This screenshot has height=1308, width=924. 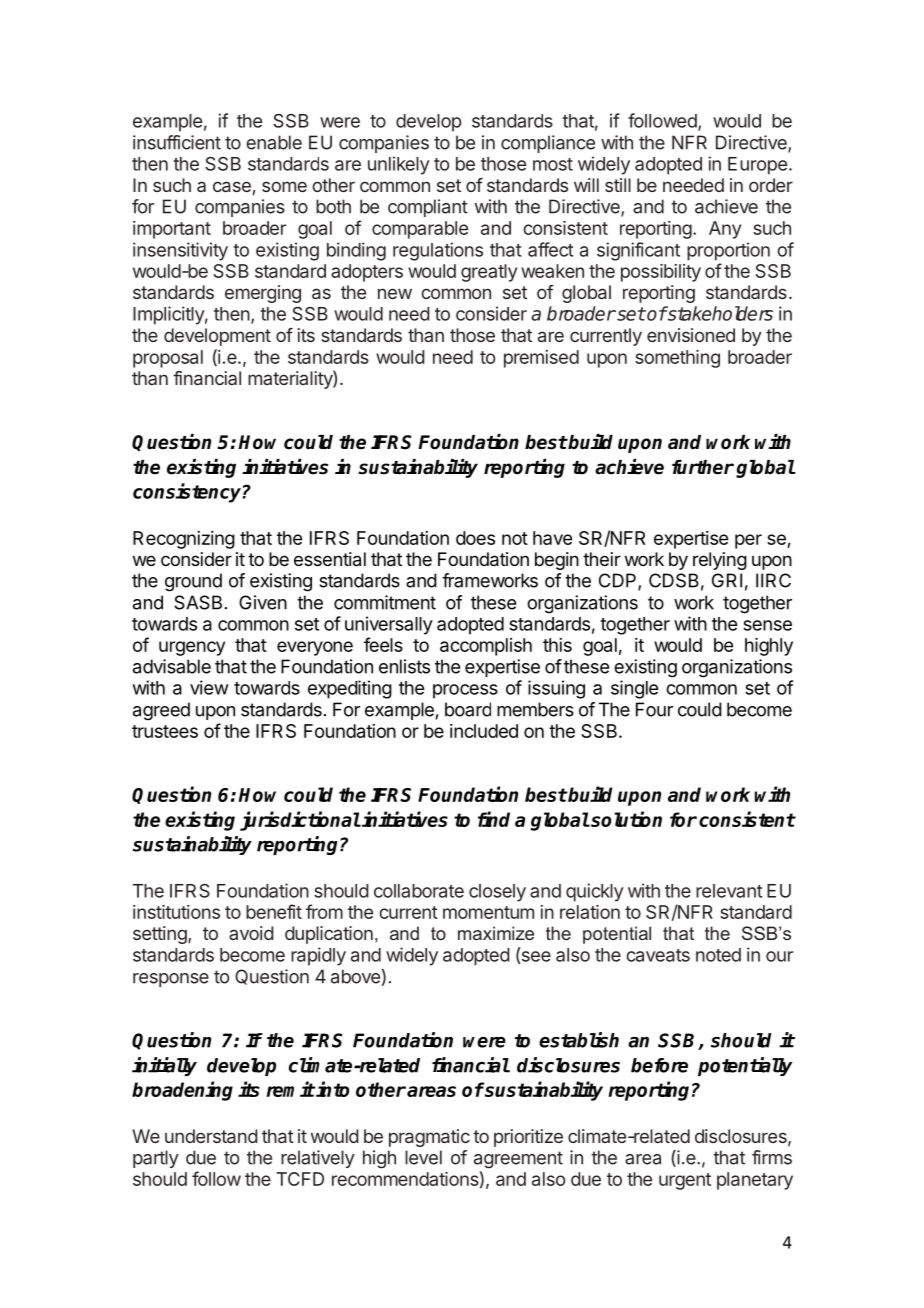 What do you see at coordinates (541, 359) in the screenshot?
I see `premised` at bounding box center [541, 359].
